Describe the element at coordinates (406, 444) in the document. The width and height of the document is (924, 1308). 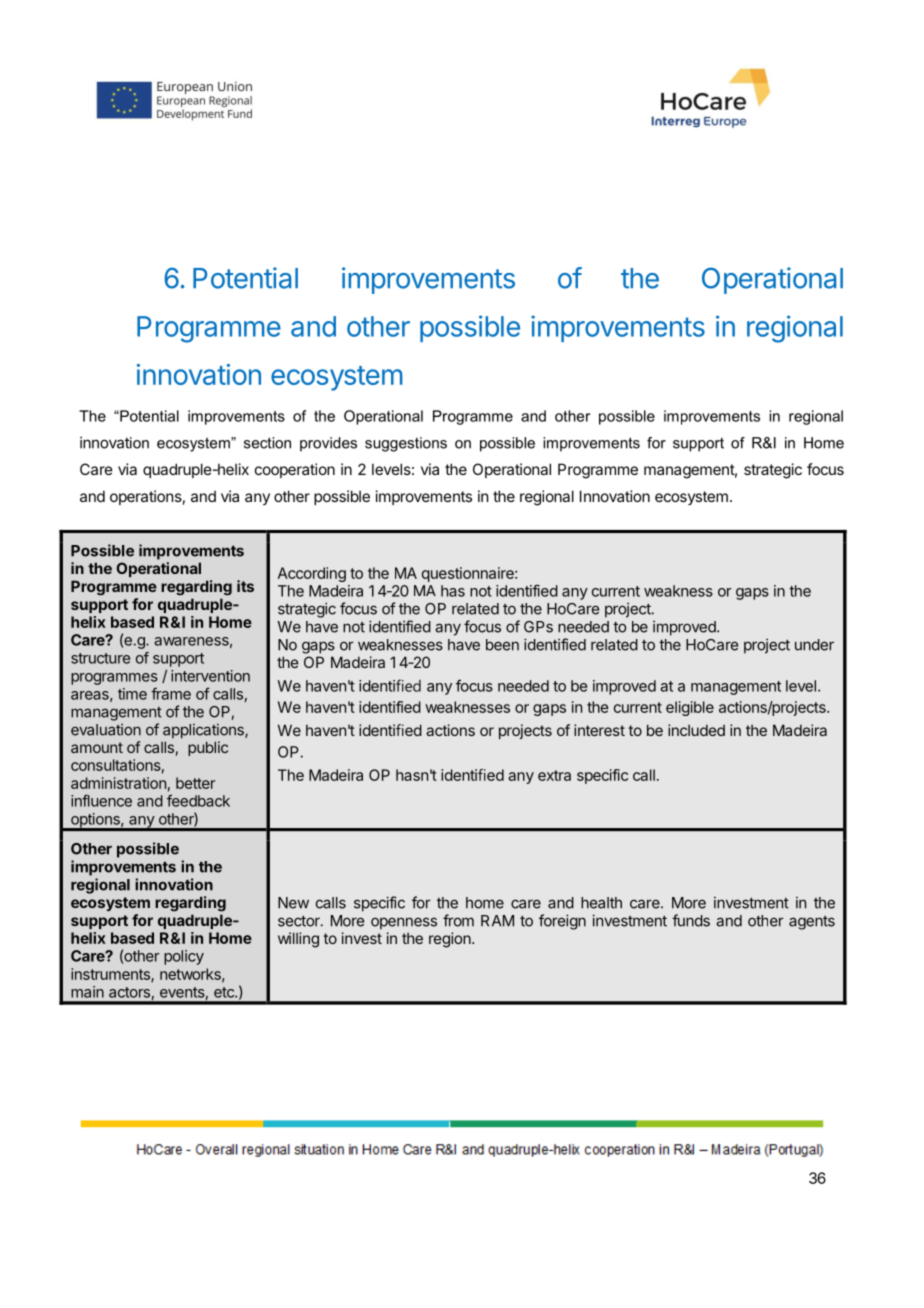
I see `suggestions` at that location.
